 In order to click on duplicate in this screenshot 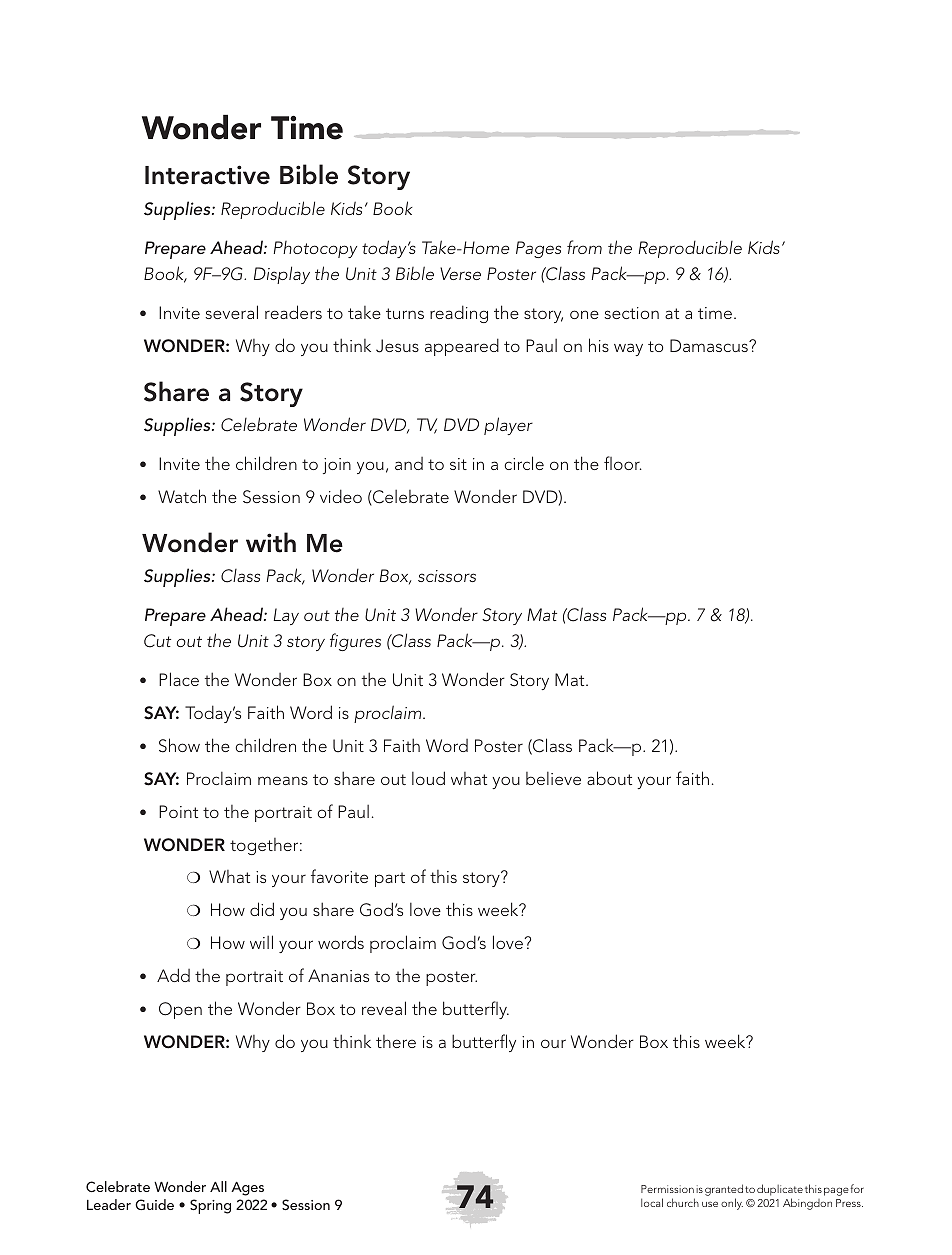, I will do `click(780, 1190)`.
